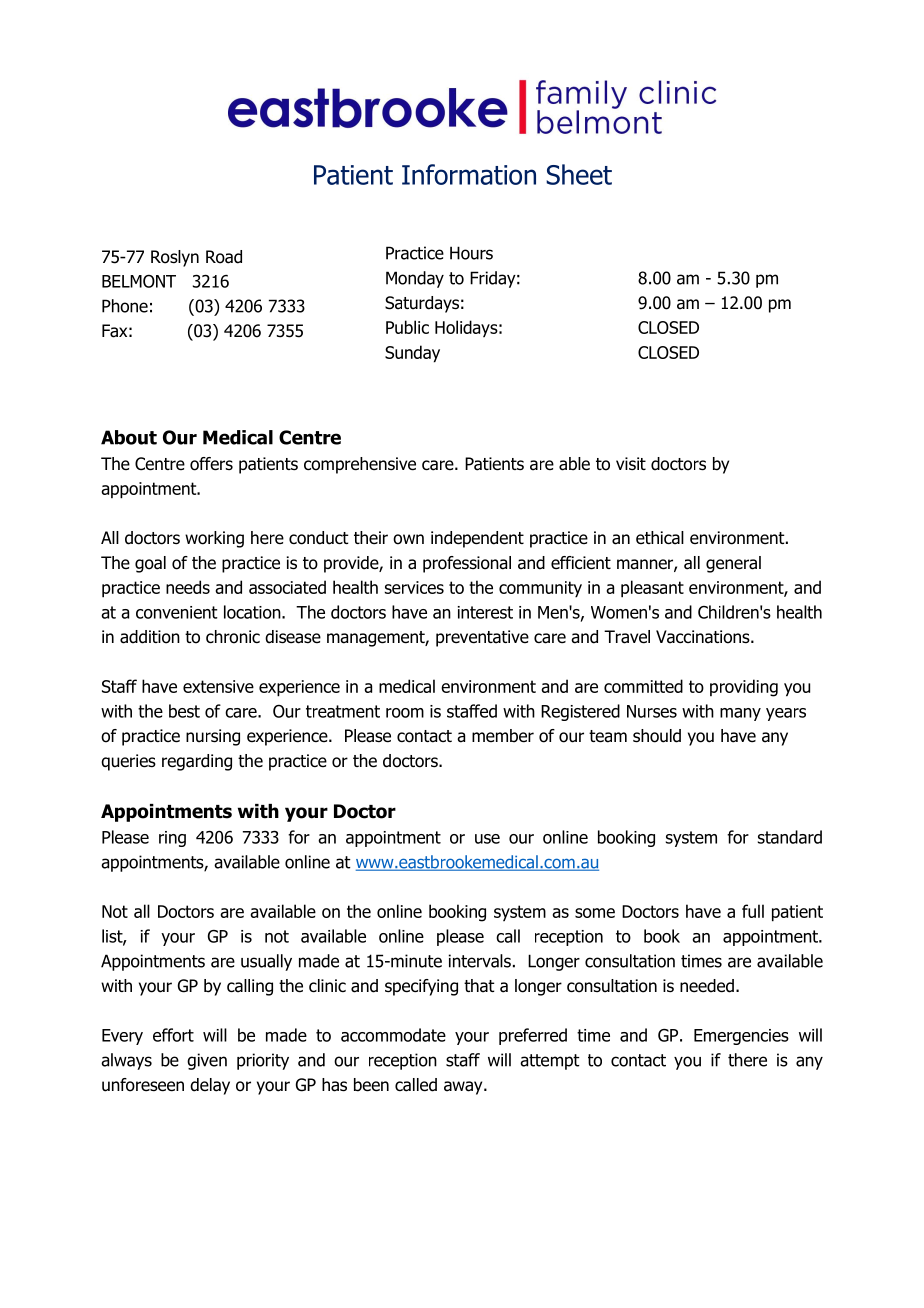 Image resolution: width=924 pixels, height=1308 pixels. I want to click on Emergencies, so click(741, 1037).
